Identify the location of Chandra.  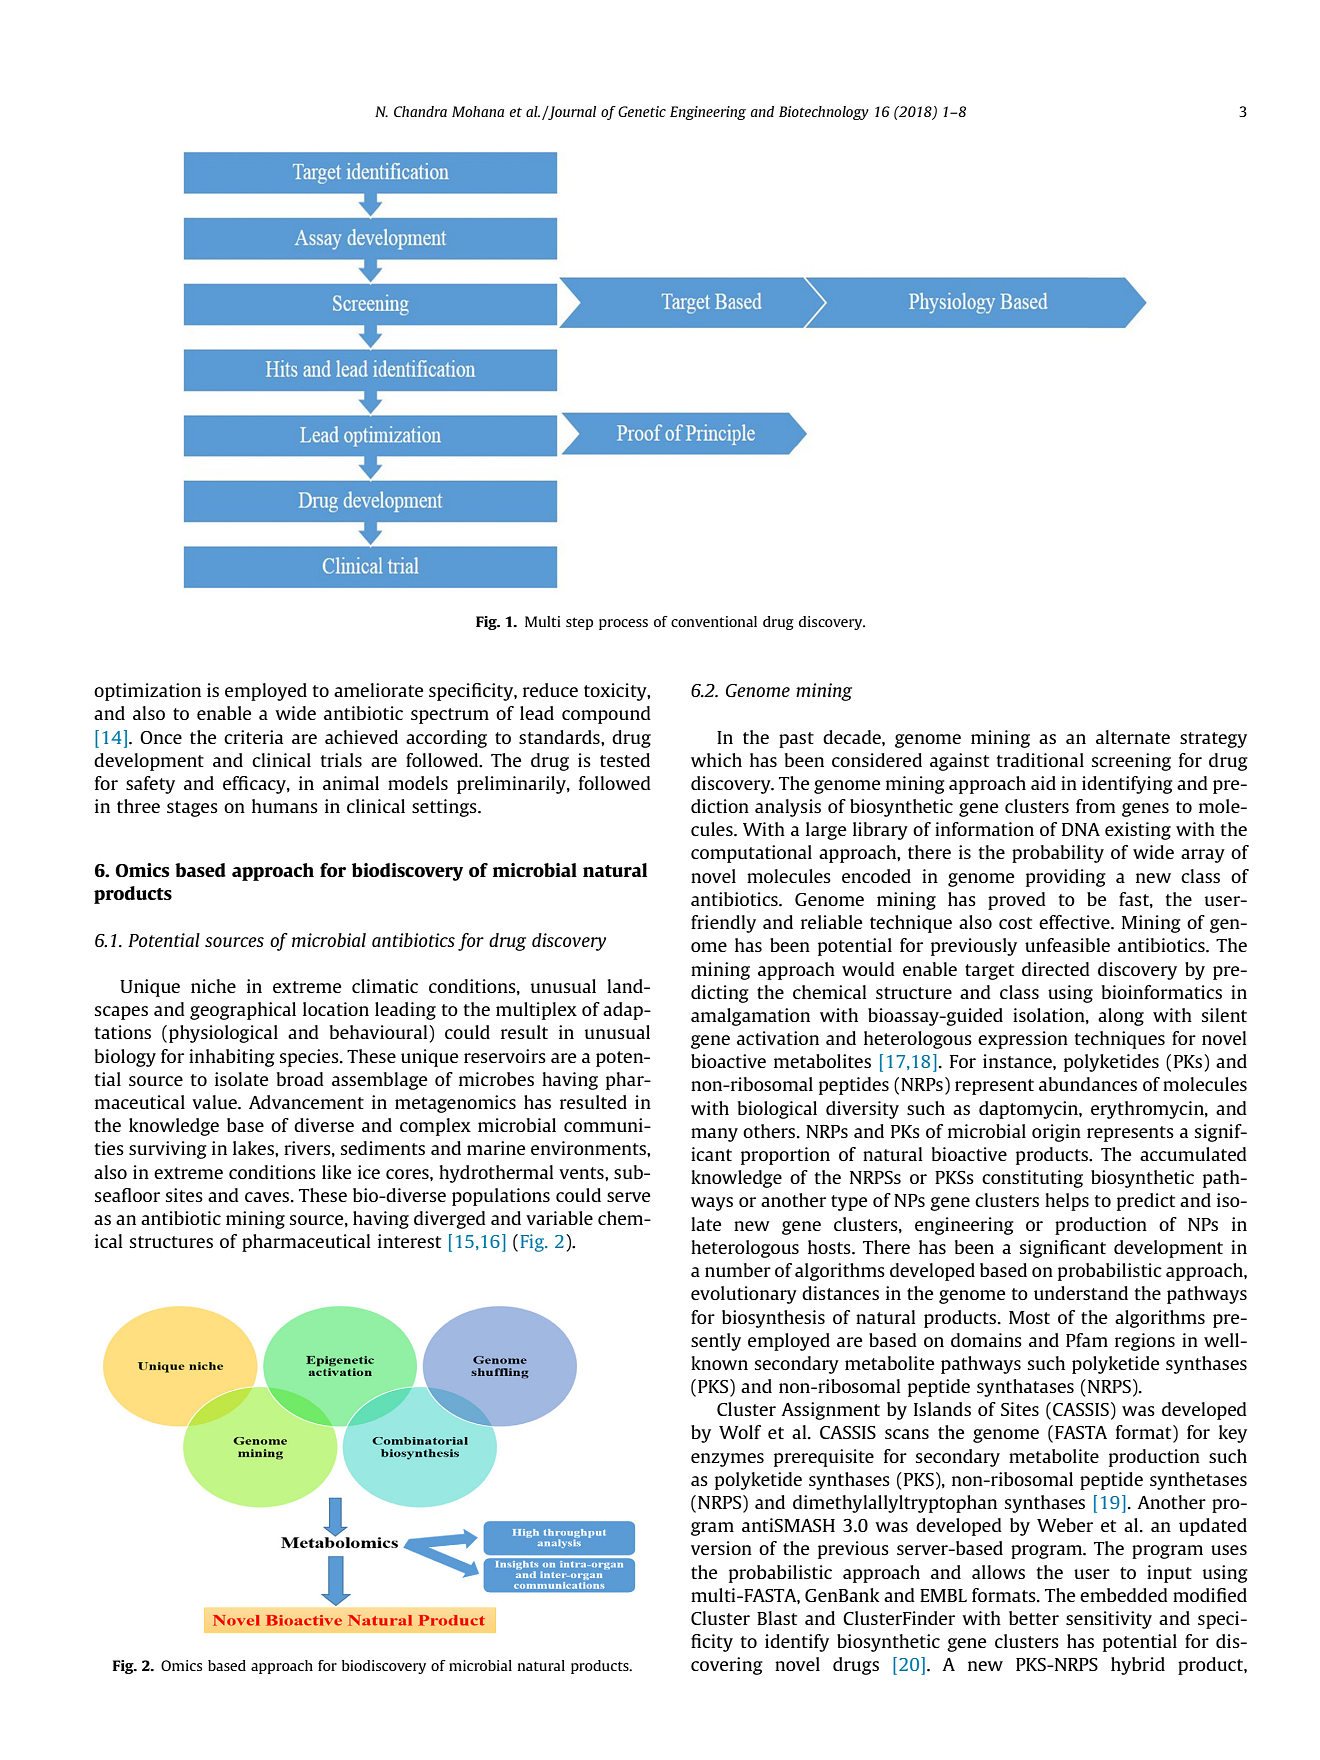
(420, 111).
